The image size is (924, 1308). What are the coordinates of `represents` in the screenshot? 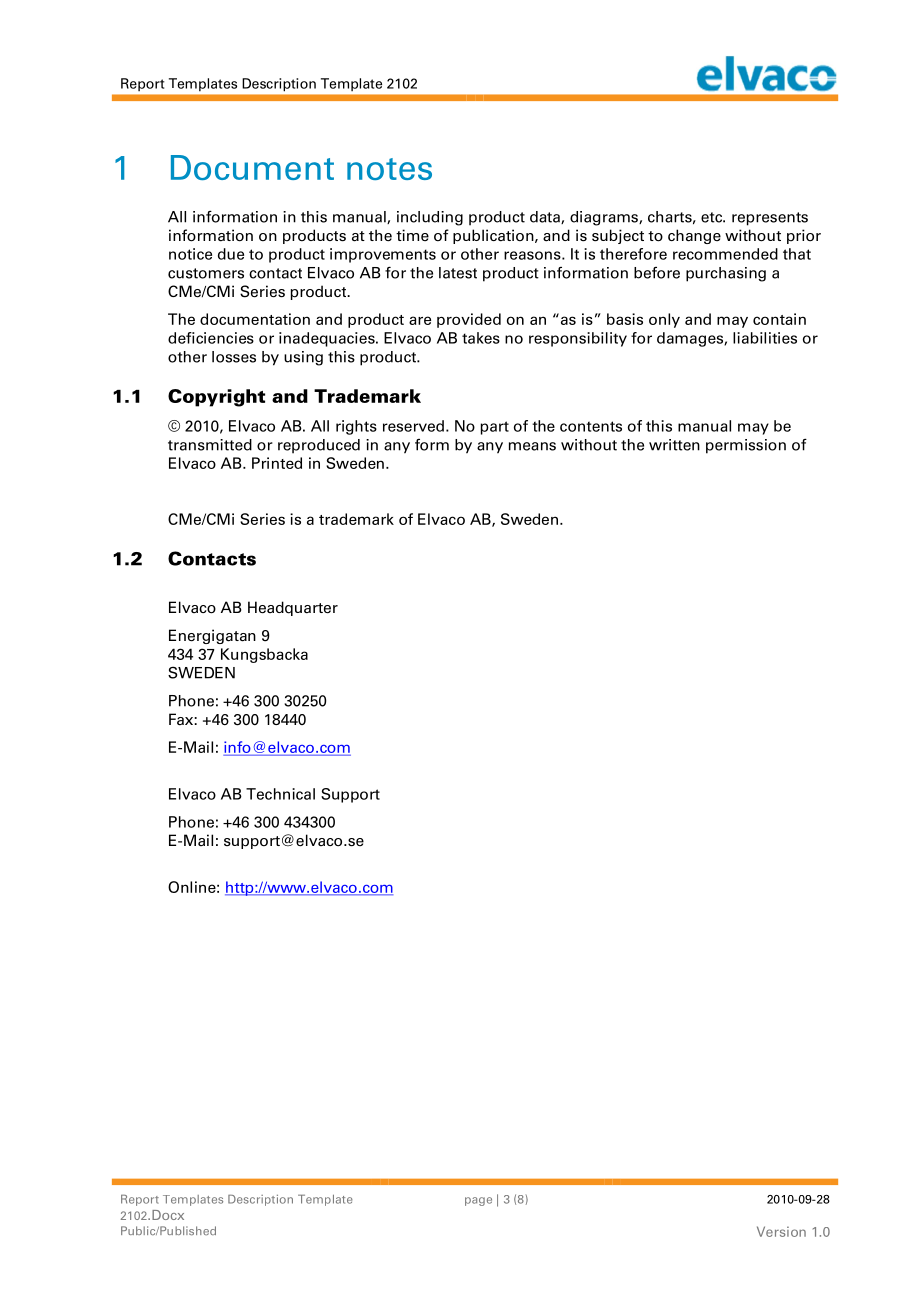 It's located at (770, 219).
